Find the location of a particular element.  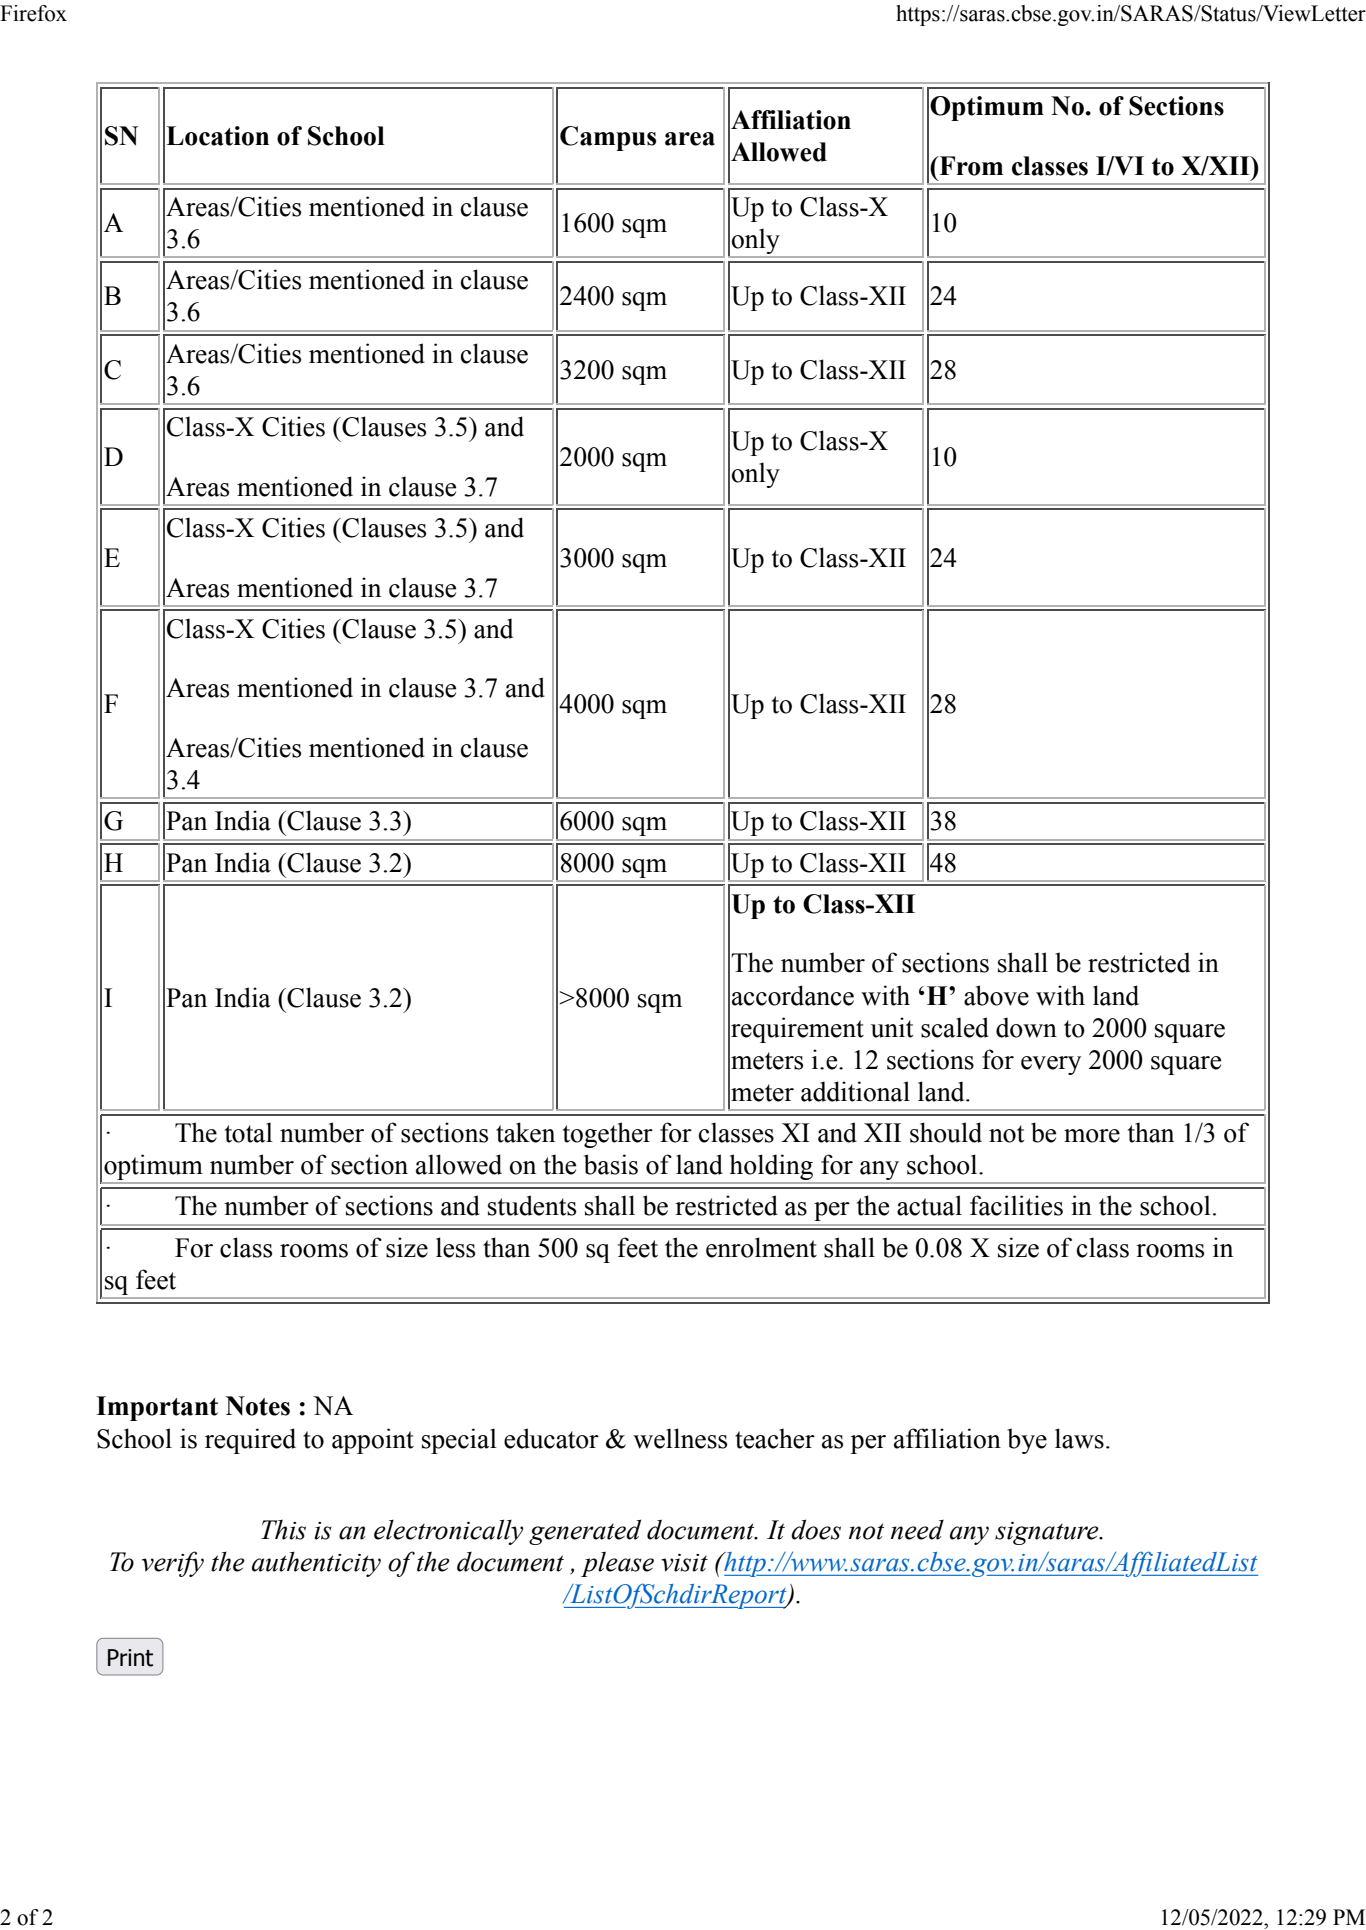

Campus is located at coordinates (608, 138).
